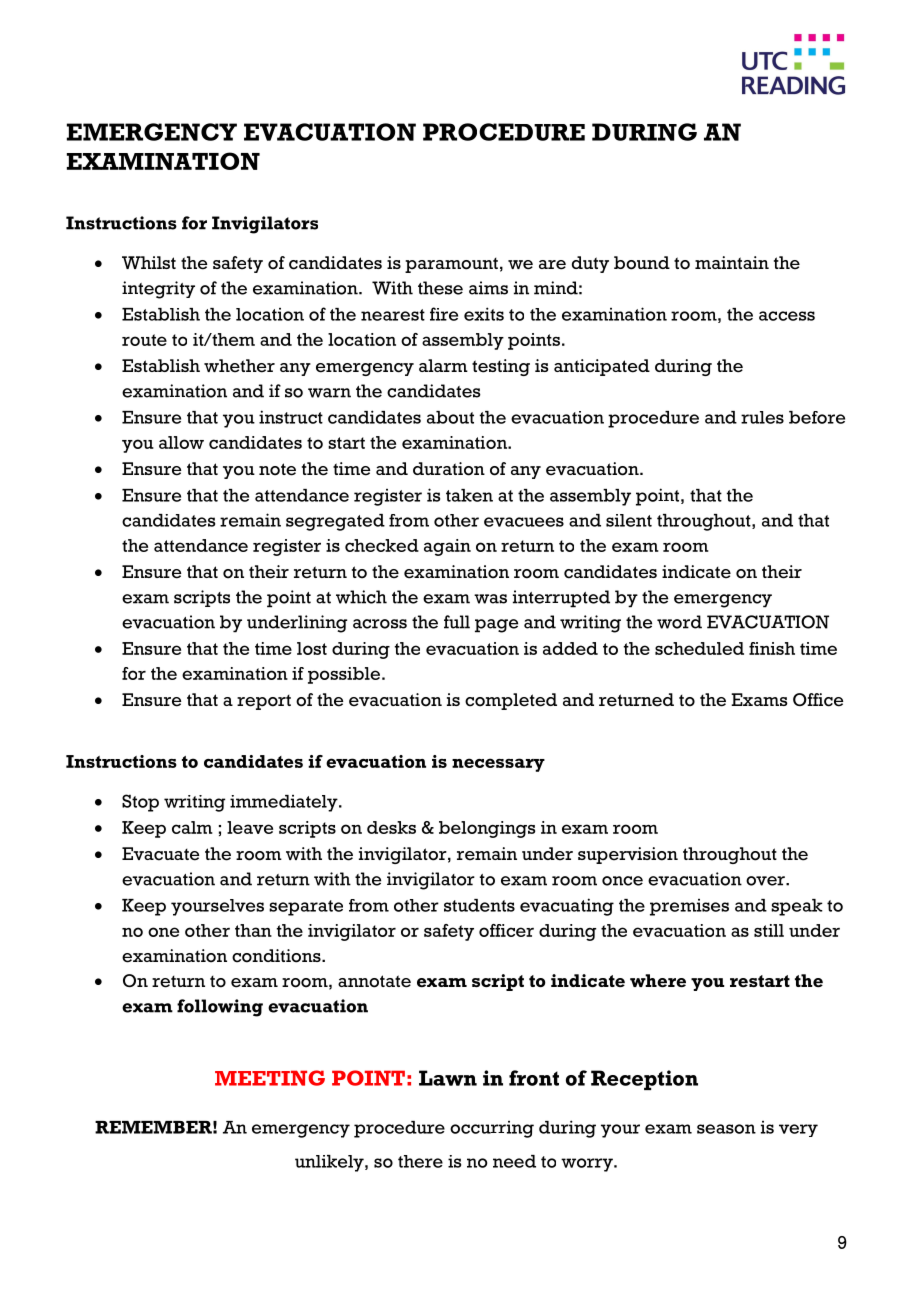  What do you see at coordinates (250, 827) in the document?
I see `leave` at bounding box center [250, 827].
